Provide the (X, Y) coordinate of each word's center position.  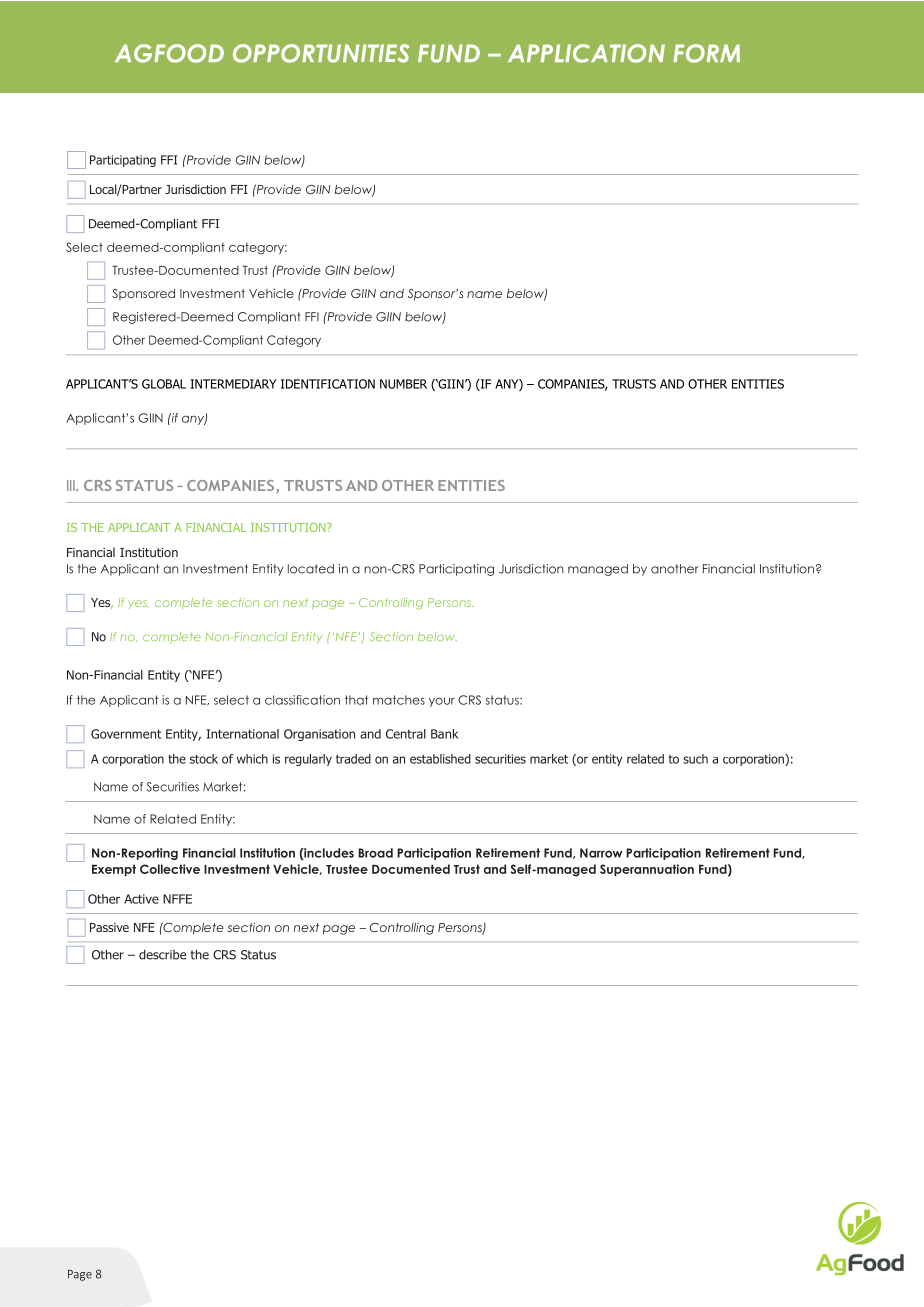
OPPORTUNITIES (321, 53)
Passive (109, 927)
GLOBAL (164, 384)
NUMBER (403, 384)
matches (399, 700)
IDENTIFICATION (328, 384)
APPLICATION (586, 53)
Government (126, 734)
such (695, 759)
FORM (706, 53)
